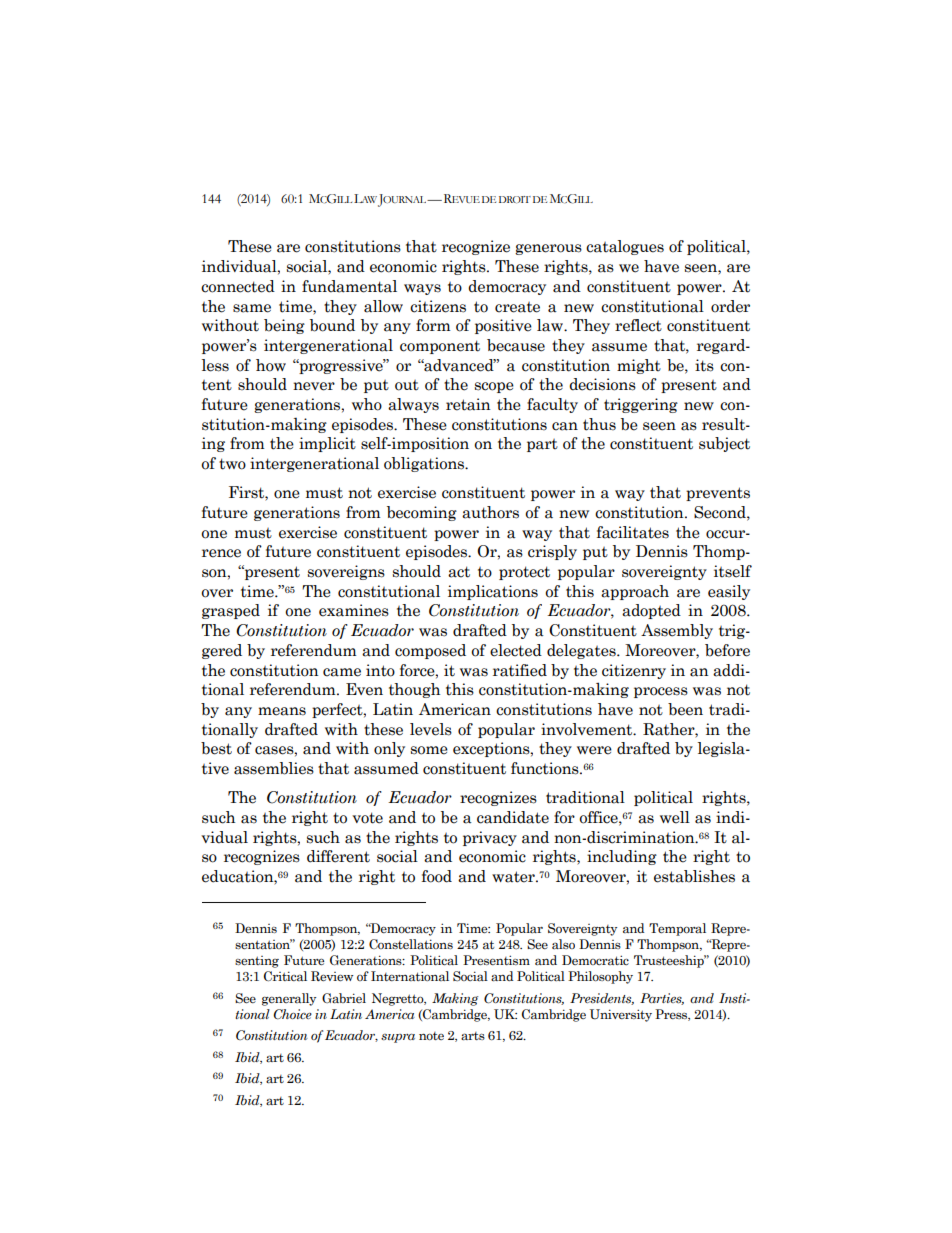 This document has width=952, height=1233. I want to click on generally, so click(289, 999).
